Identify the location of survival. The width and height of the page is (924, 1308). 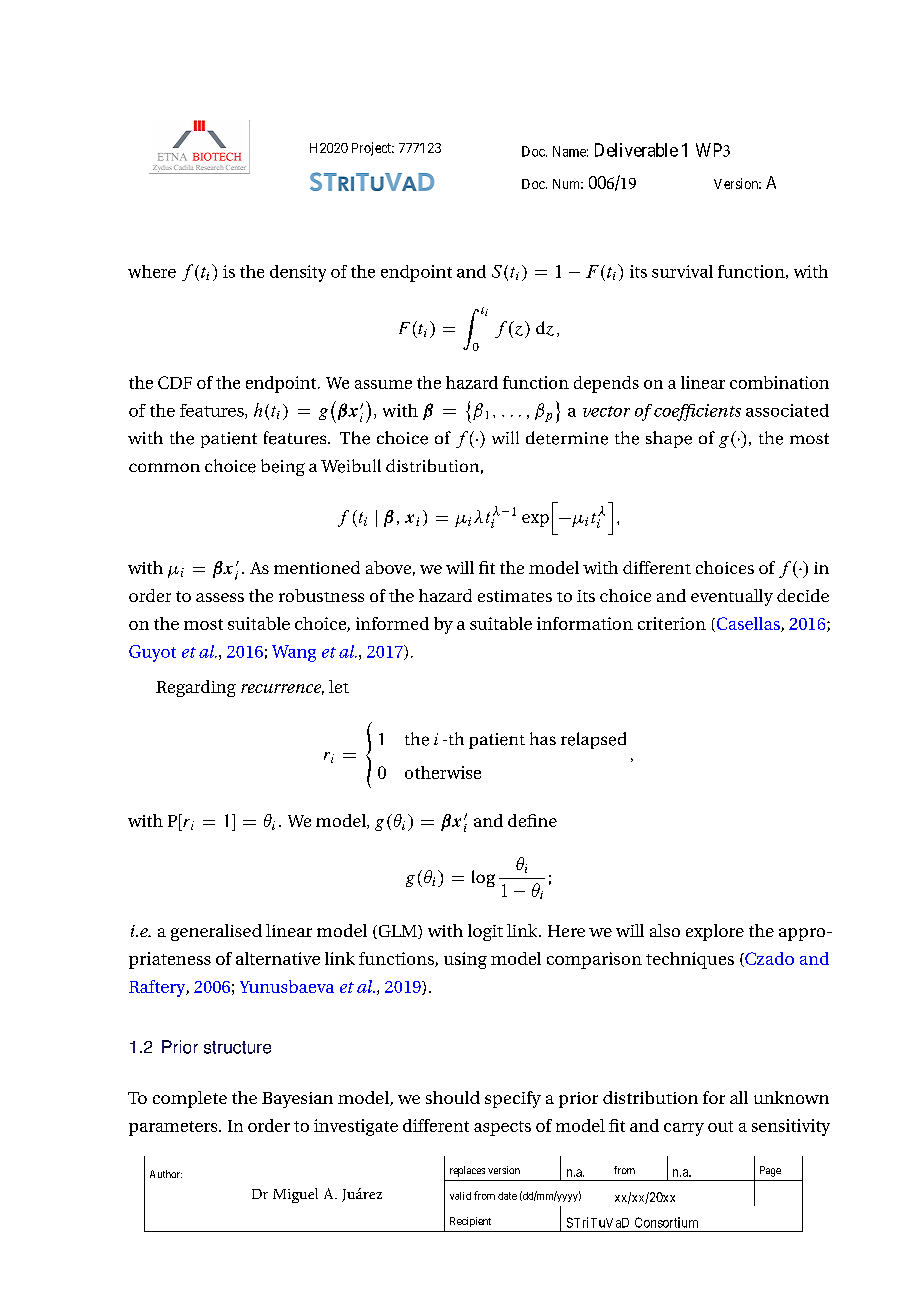
(682, 271).
